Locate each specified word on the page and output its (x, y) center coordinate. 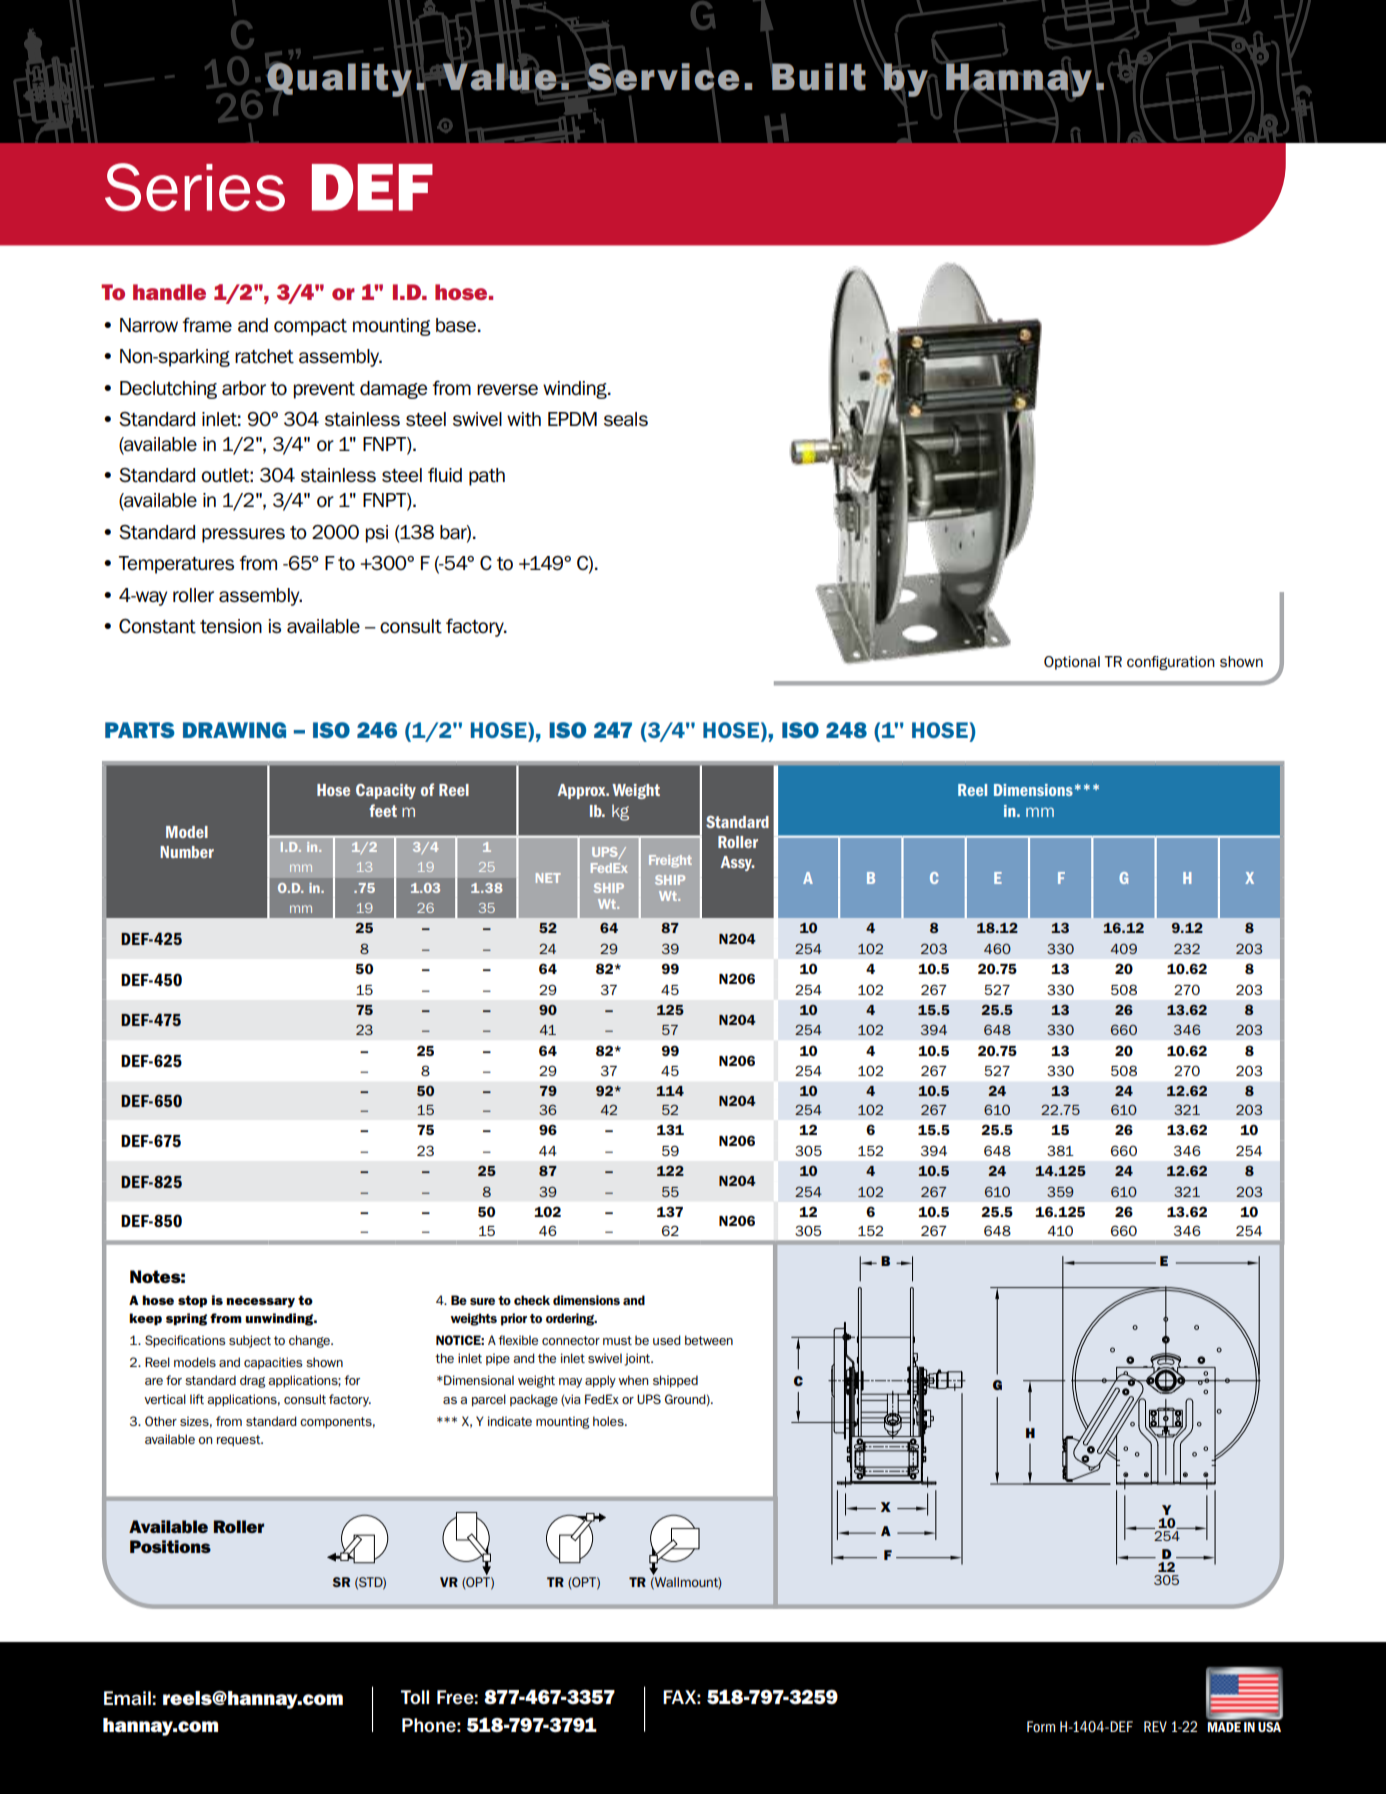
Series (195, 187)
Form (1041, 1727)
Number (187, 852)
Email (127, 1698)
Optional (1072, 663)
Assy (737, 863)
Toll (415, 1697)
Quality (339, 79)
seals (626, 419)
